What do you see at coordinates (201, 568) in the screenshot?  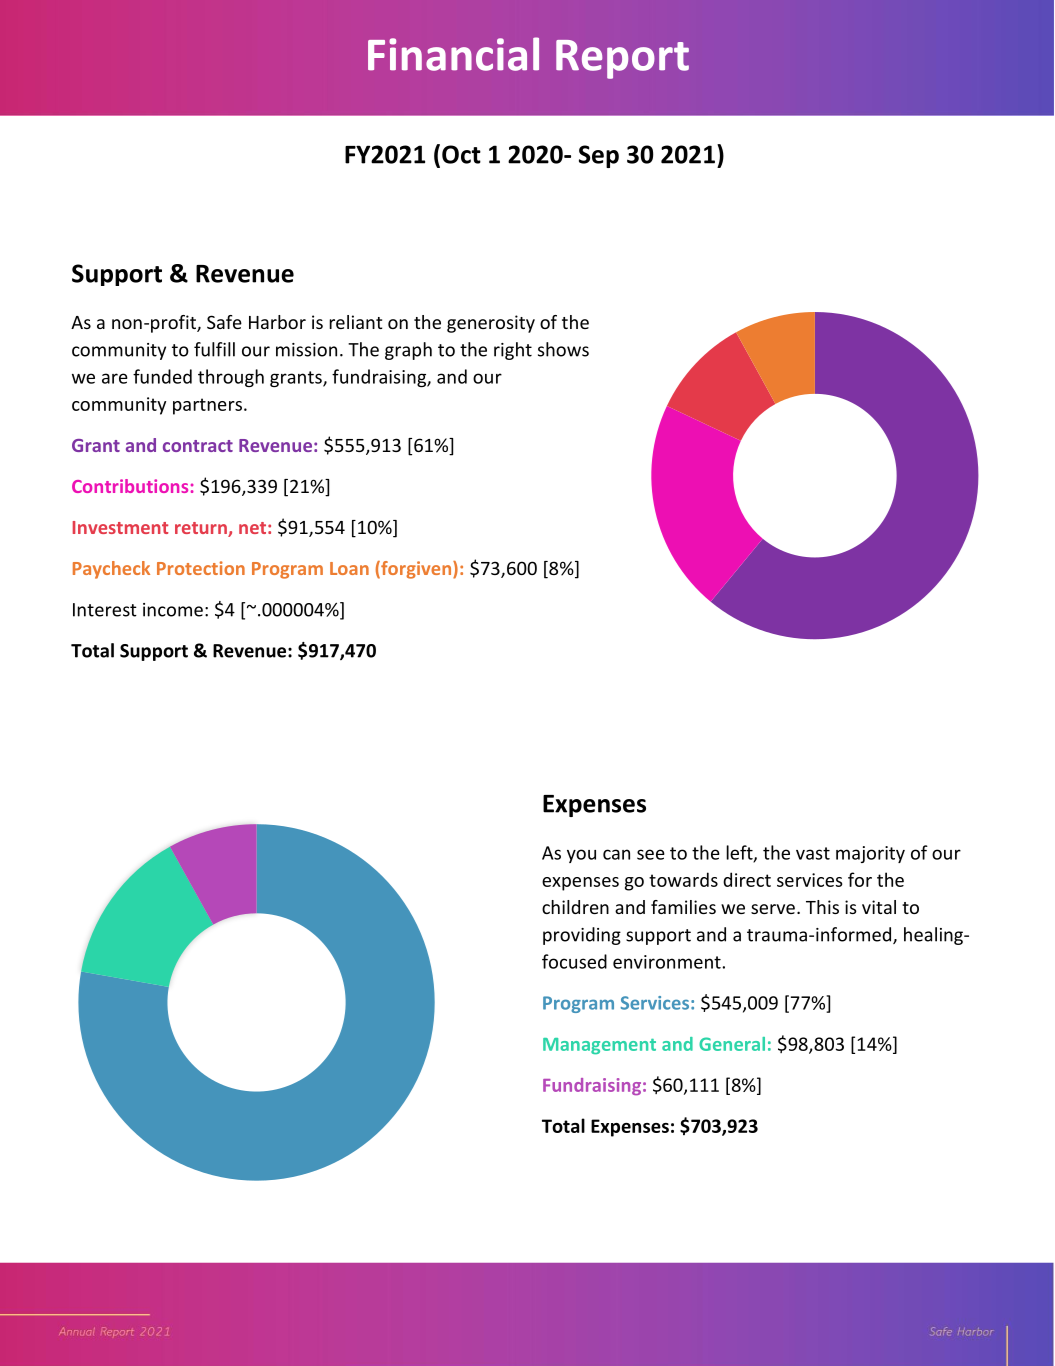 I see `Protection` at bounding box center [201, 568].
